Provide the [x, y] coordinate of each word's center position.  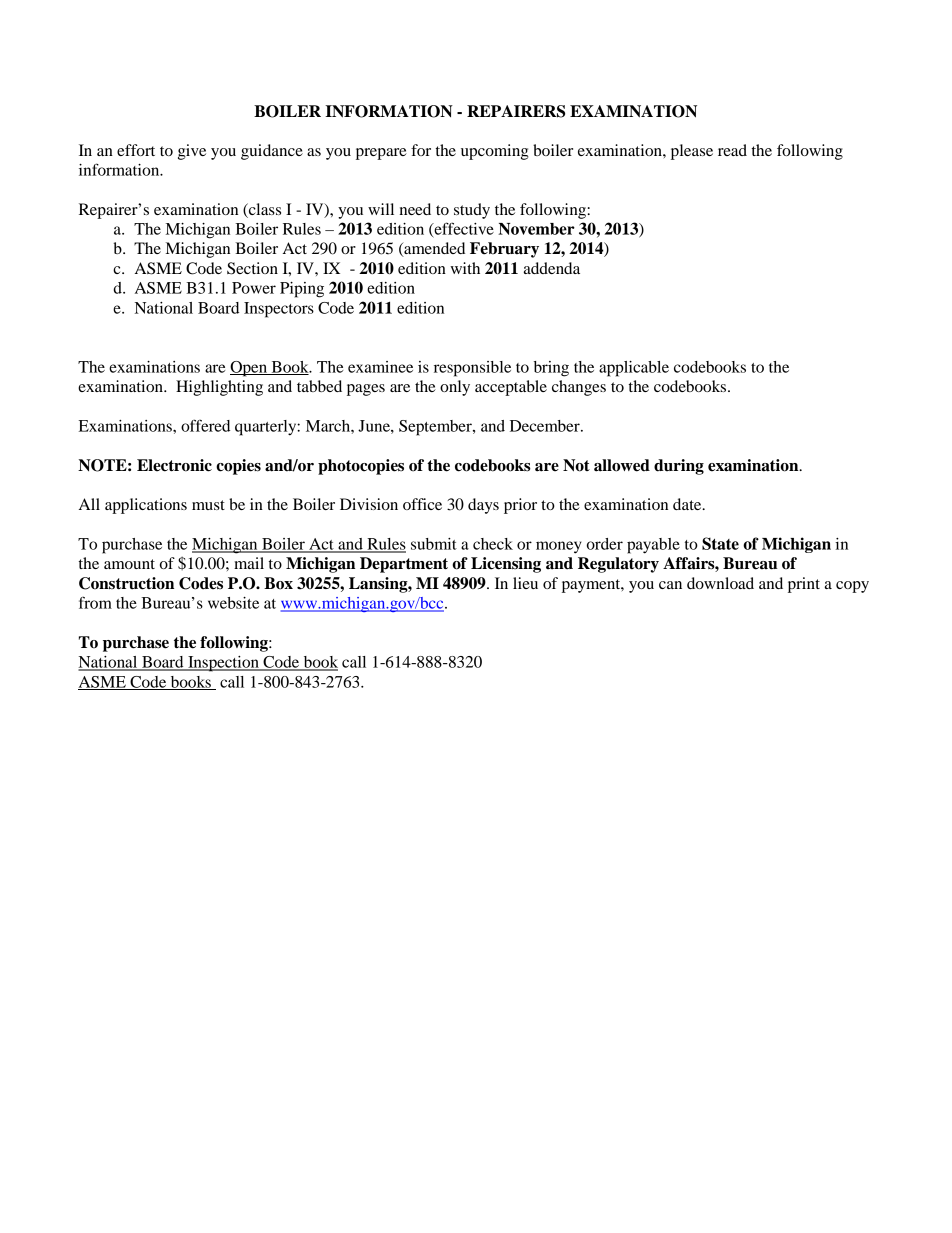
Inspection [223, 664]
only [455, 388]
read [732, 150]
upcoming [495, 152]
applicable [634, 369]
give [192, 152]
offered [205, 425]
